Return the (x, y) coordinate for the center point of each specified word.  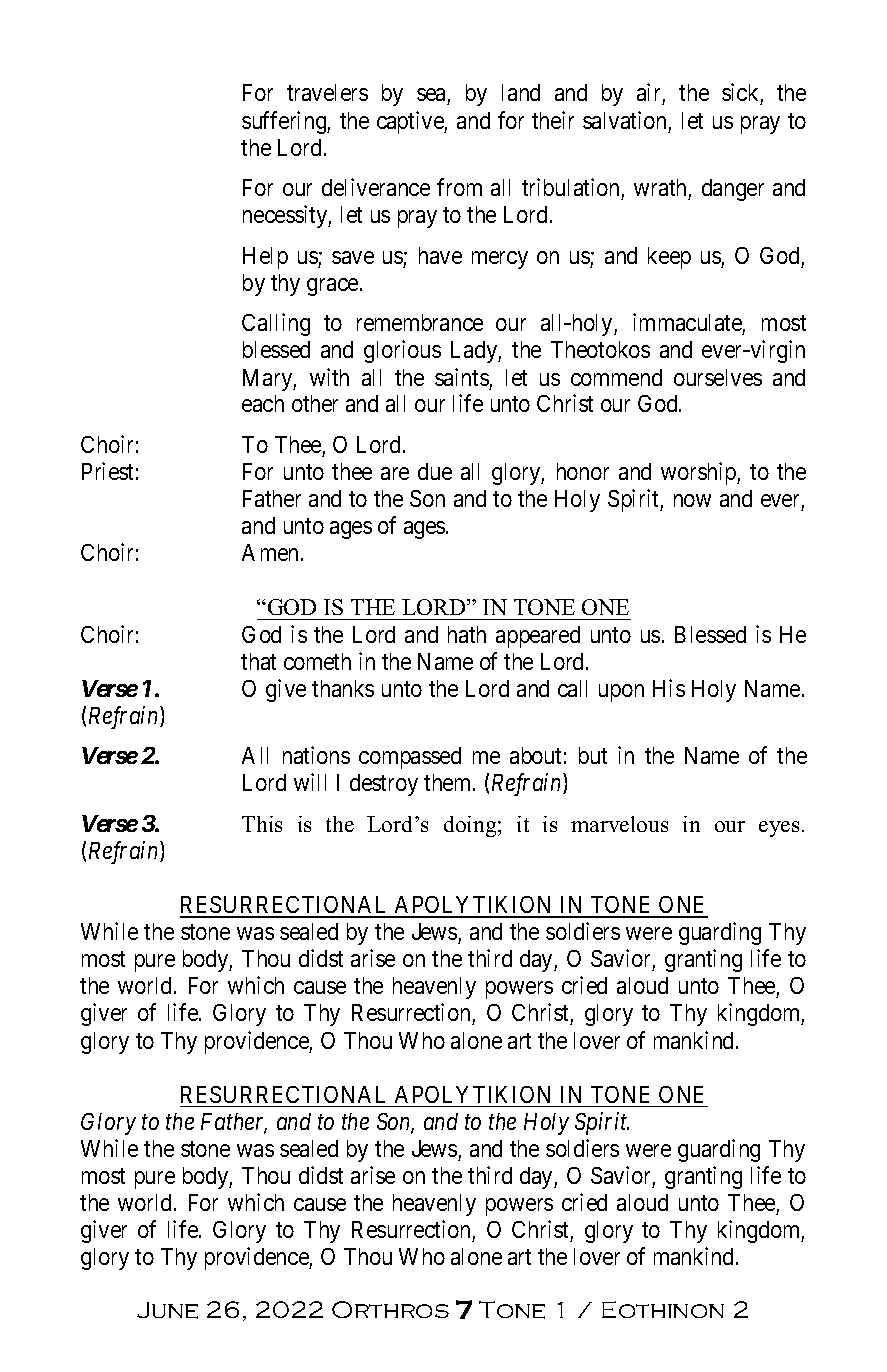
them (449, 782)
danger (733, 190)
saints (462, 377)
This (262, 824)
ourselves (718, 377)
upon (621, 693)
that (258, 661)
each (263, 403)
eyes (779, 829)
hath (467, 634)
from (459, 187)
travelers (327, 92)
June (167, 1310)
